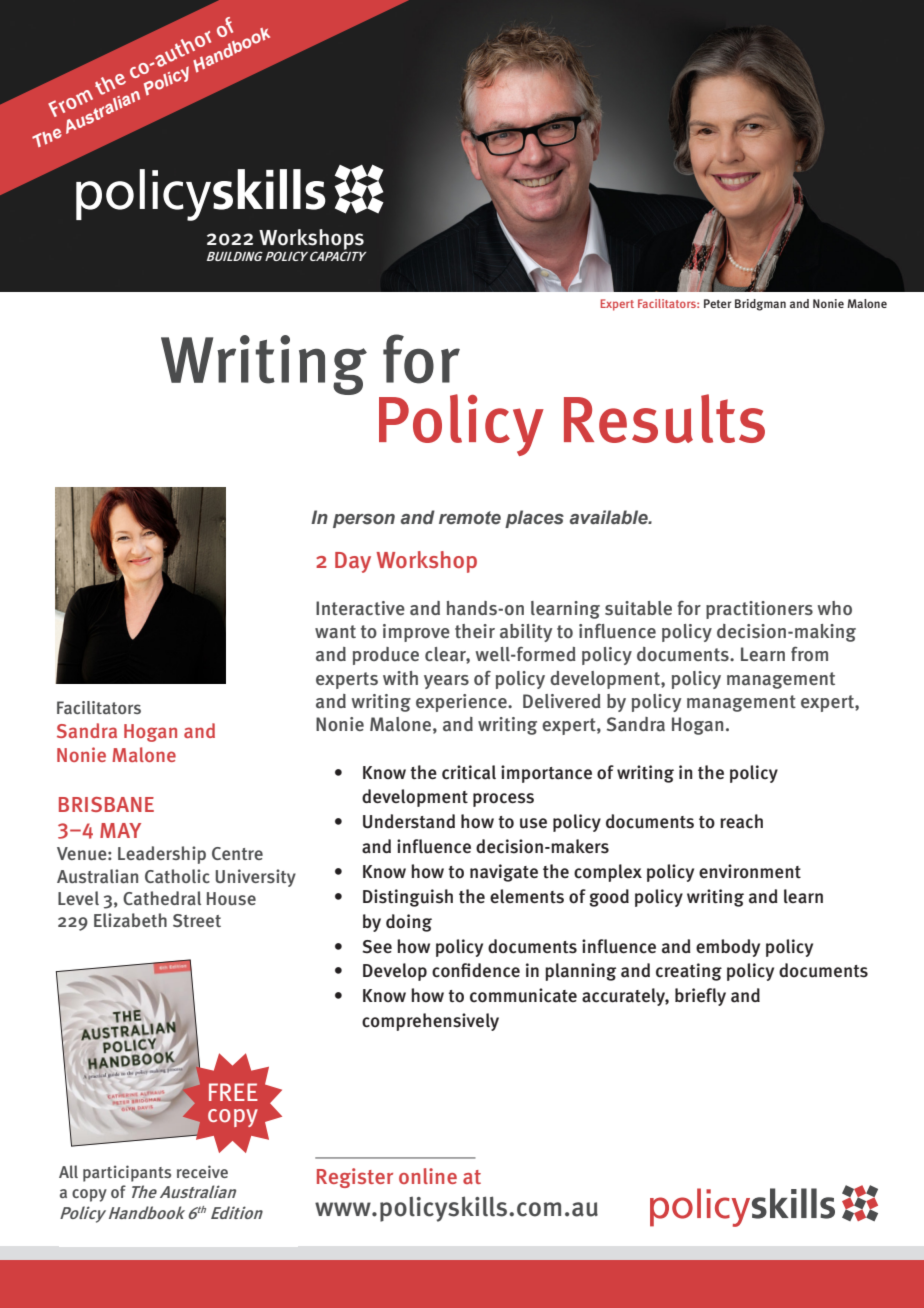  I want to click on briefly, so click(700, 997).
